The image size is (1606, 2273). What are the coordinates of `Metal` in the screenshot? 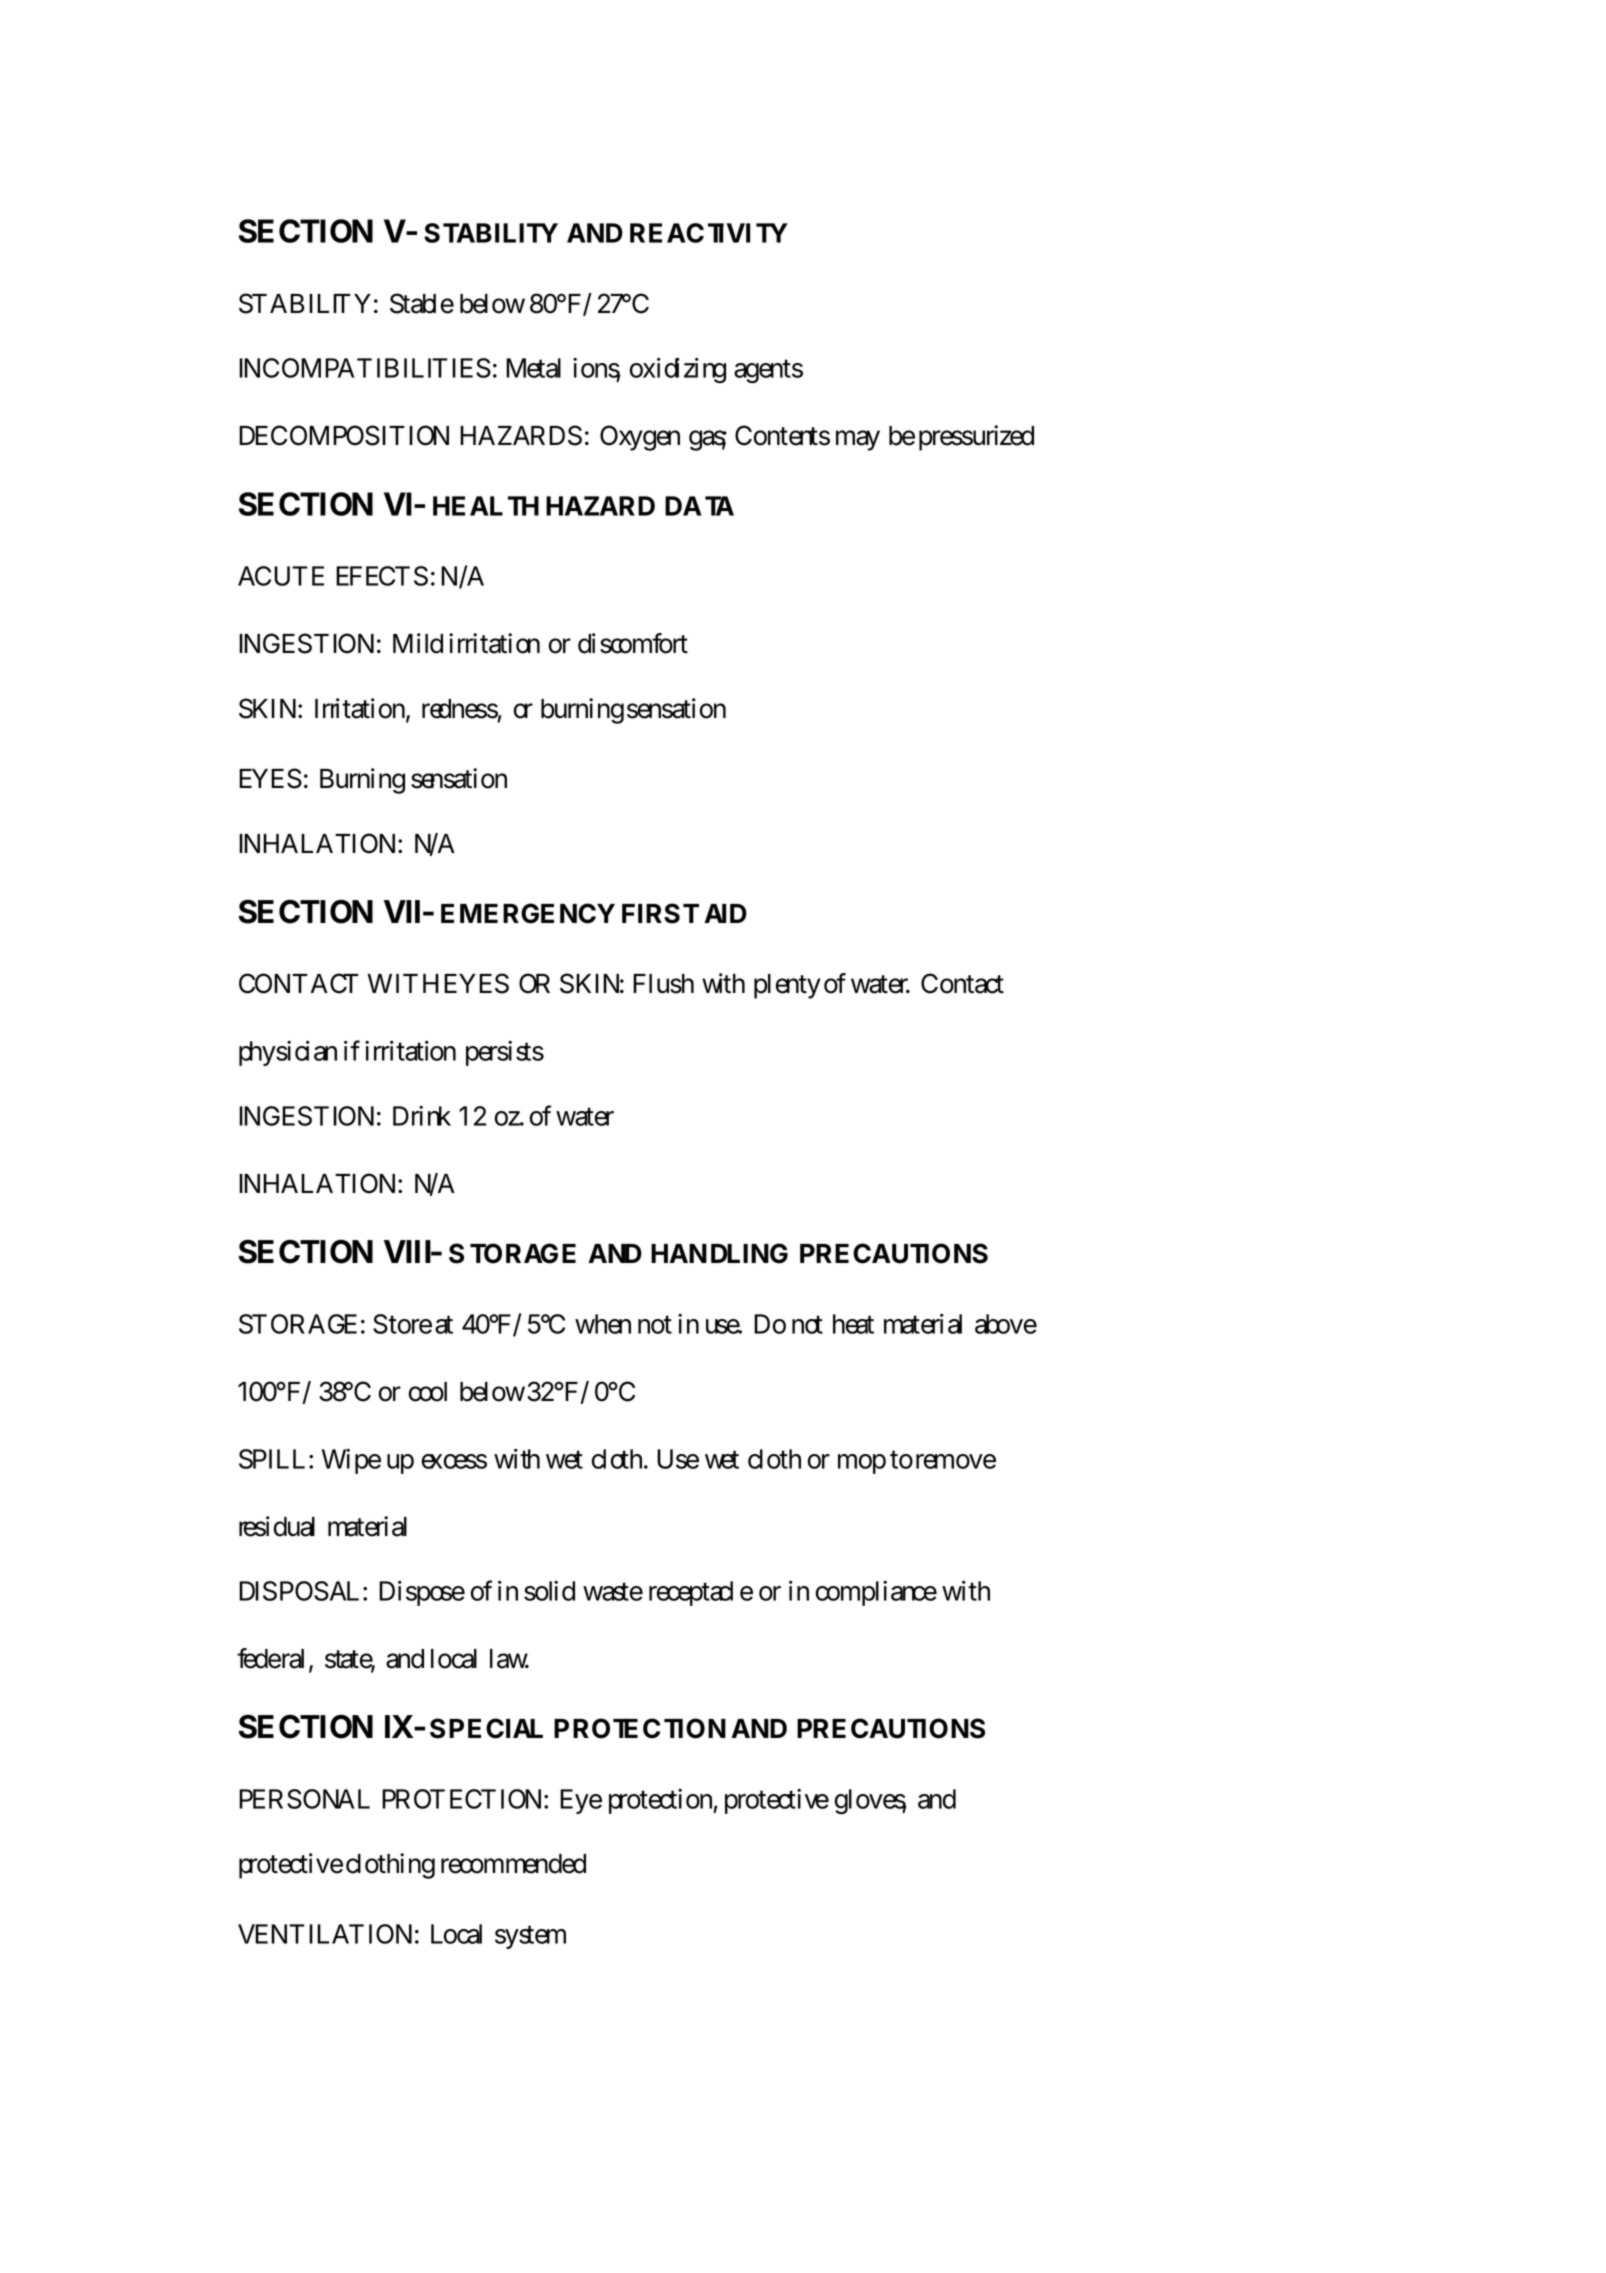 It's located at (533, 368).
